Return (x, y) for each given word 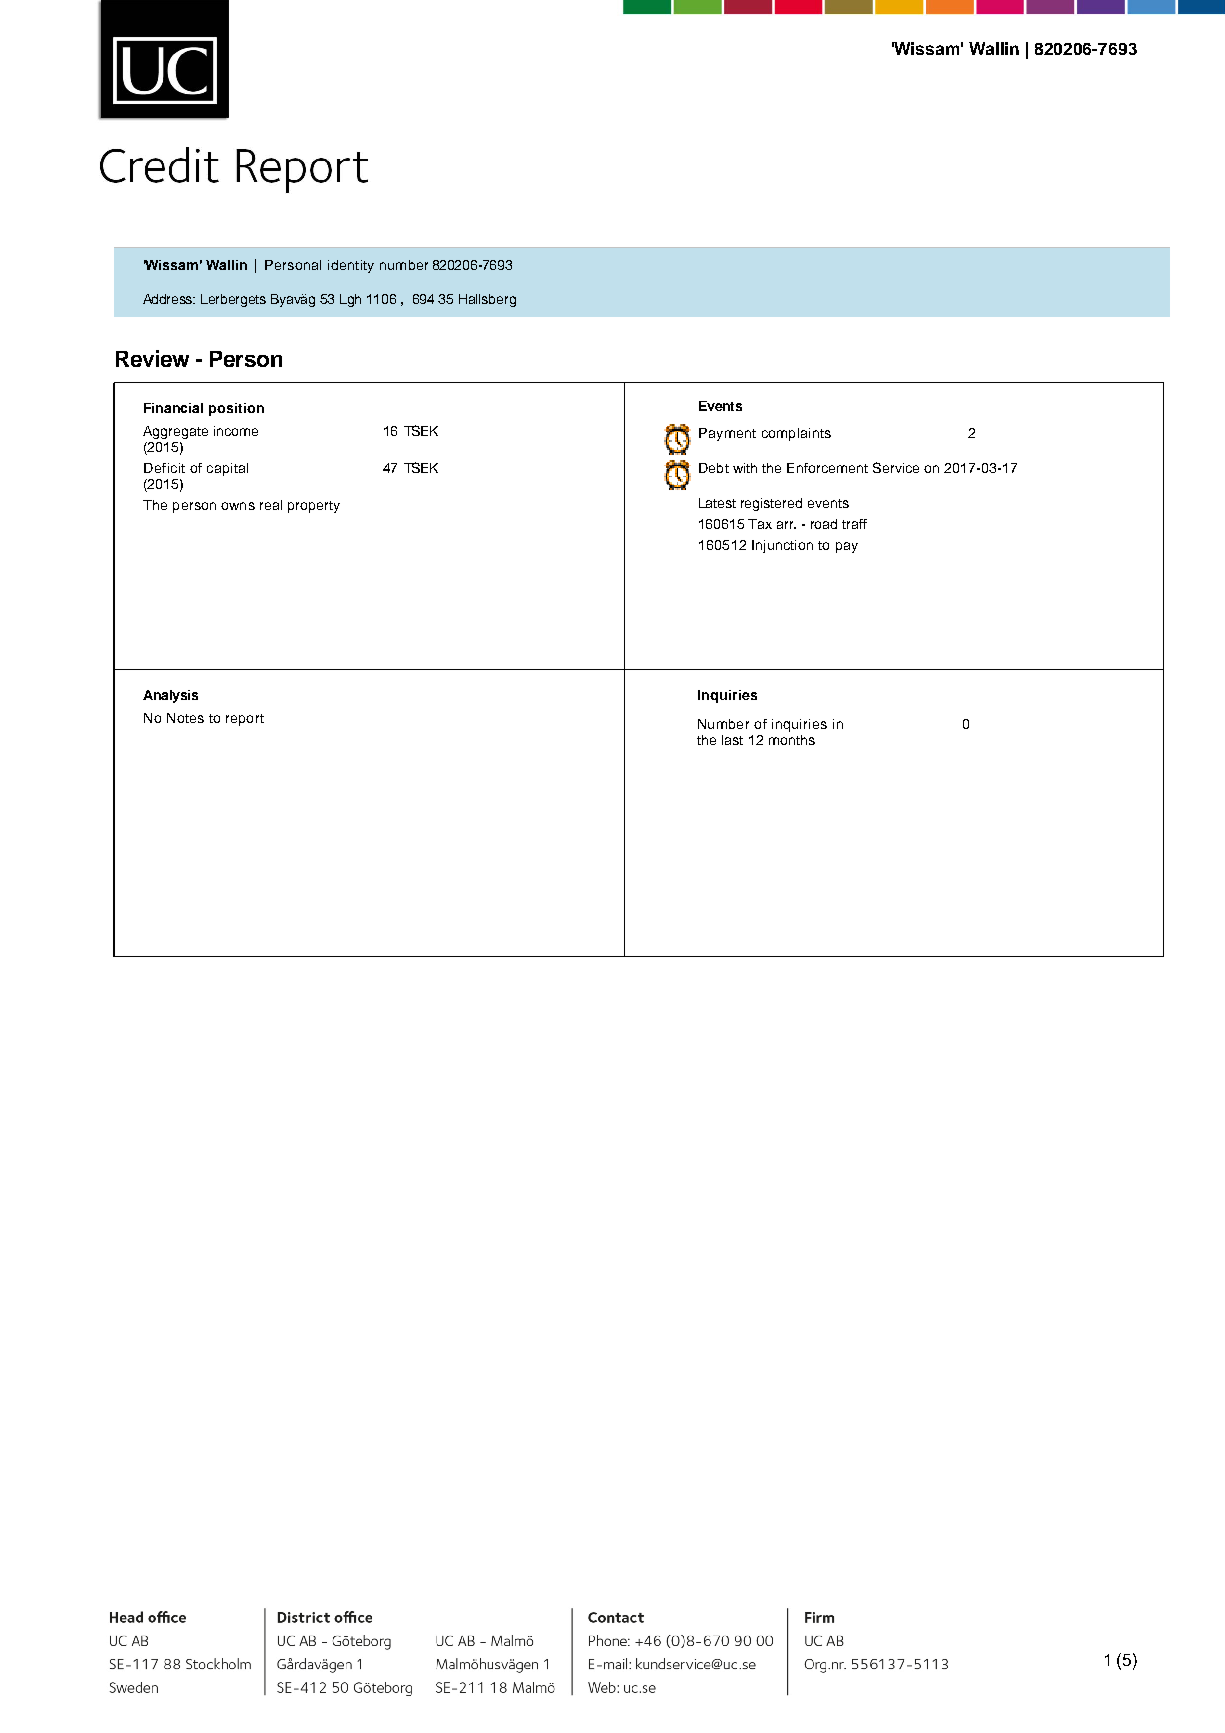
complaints (796, 434)
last (732, 740)
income (236, 431)
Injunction (782, 546)
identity (351, 266)
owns (238, 506)
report (245, 720)
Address (169, 299)
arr (786, 525)
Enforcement (827, 468)
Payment (727, 434)
